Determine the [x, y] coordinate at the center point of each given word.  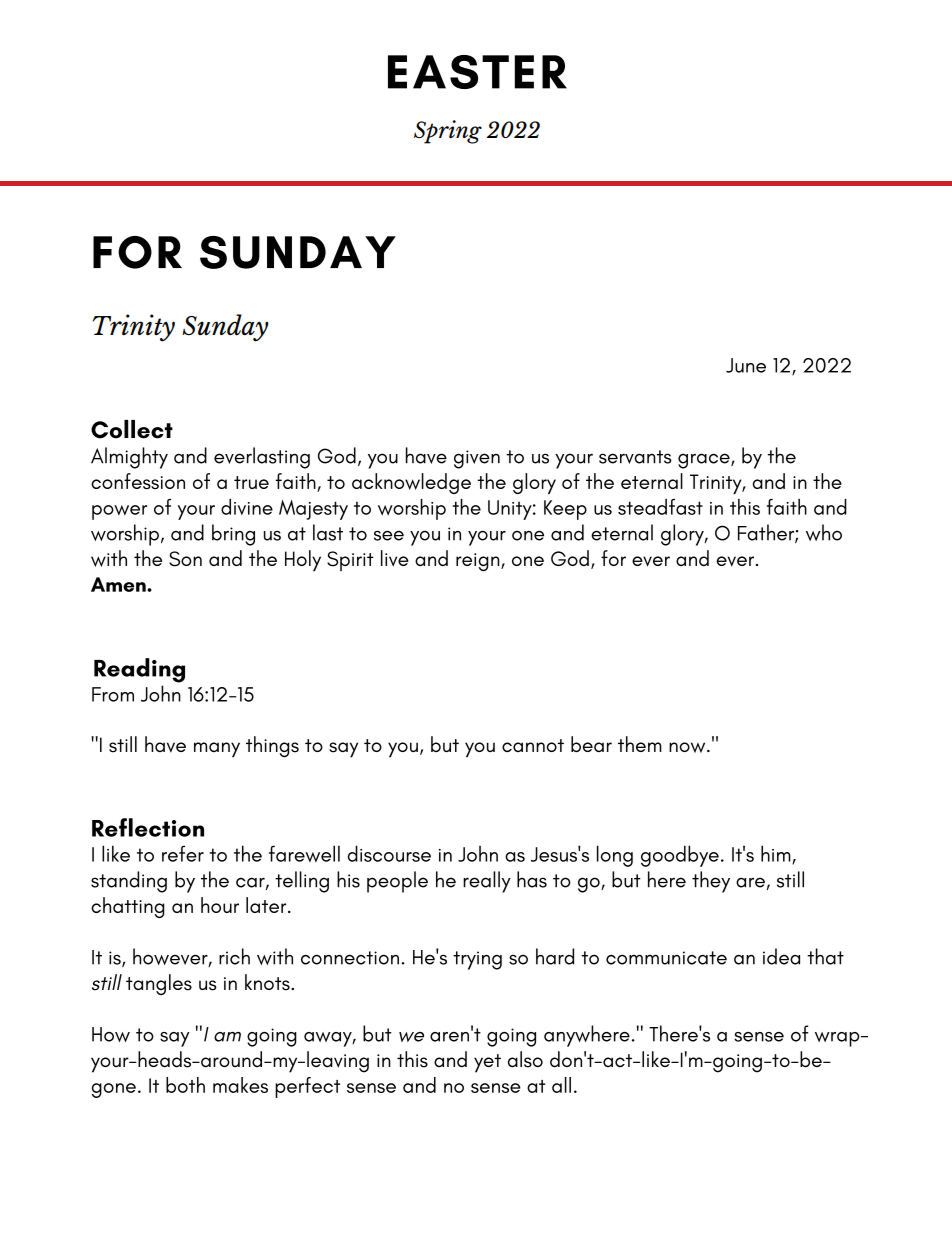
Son [185, 559]
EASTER [477, 72]
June [746, 365]
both [185, 1085]
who [824, 532]
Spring [448, 132]
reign [479, 562]
